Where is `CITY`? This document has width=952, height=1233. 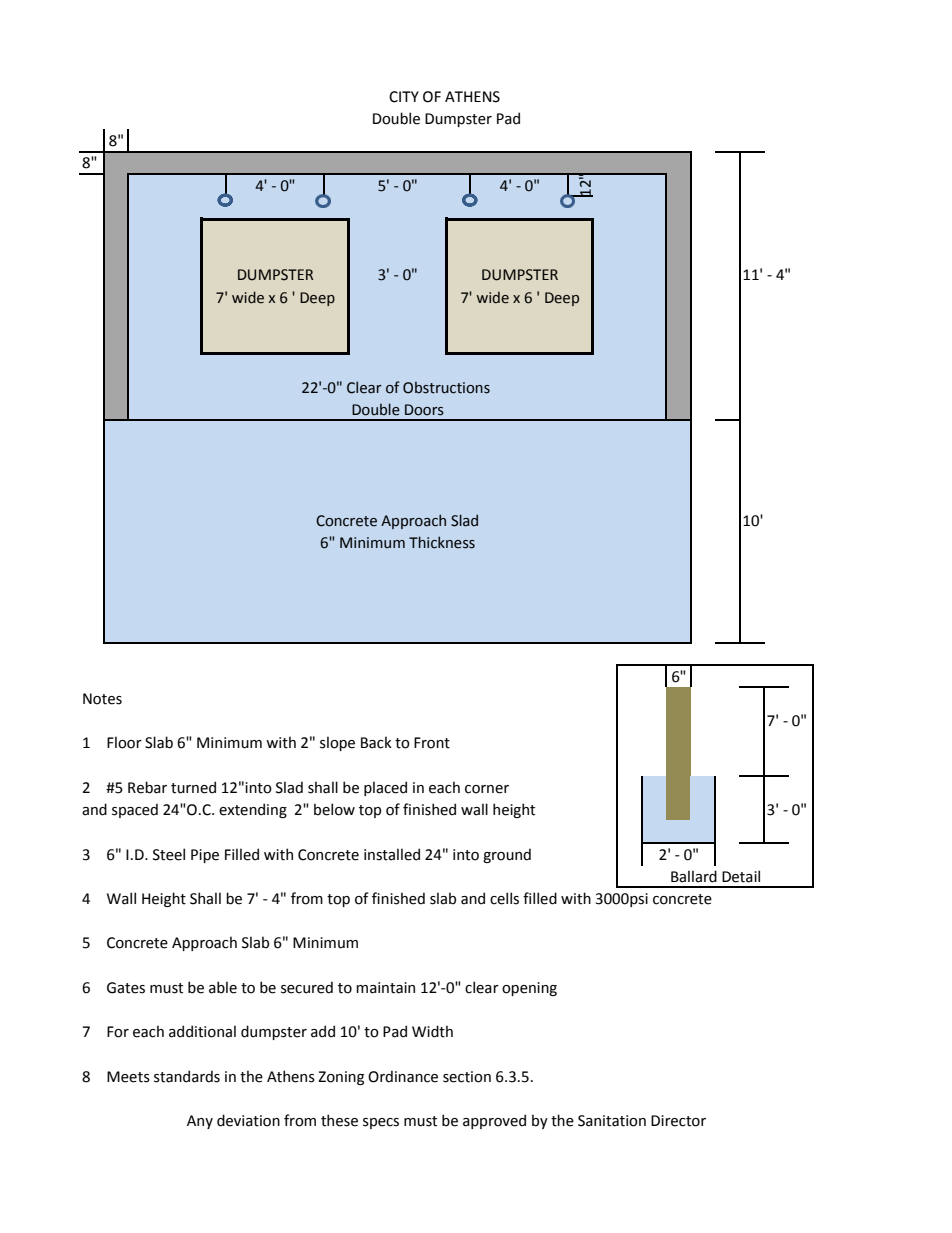 CITY is located at coordinates (404, 97).
